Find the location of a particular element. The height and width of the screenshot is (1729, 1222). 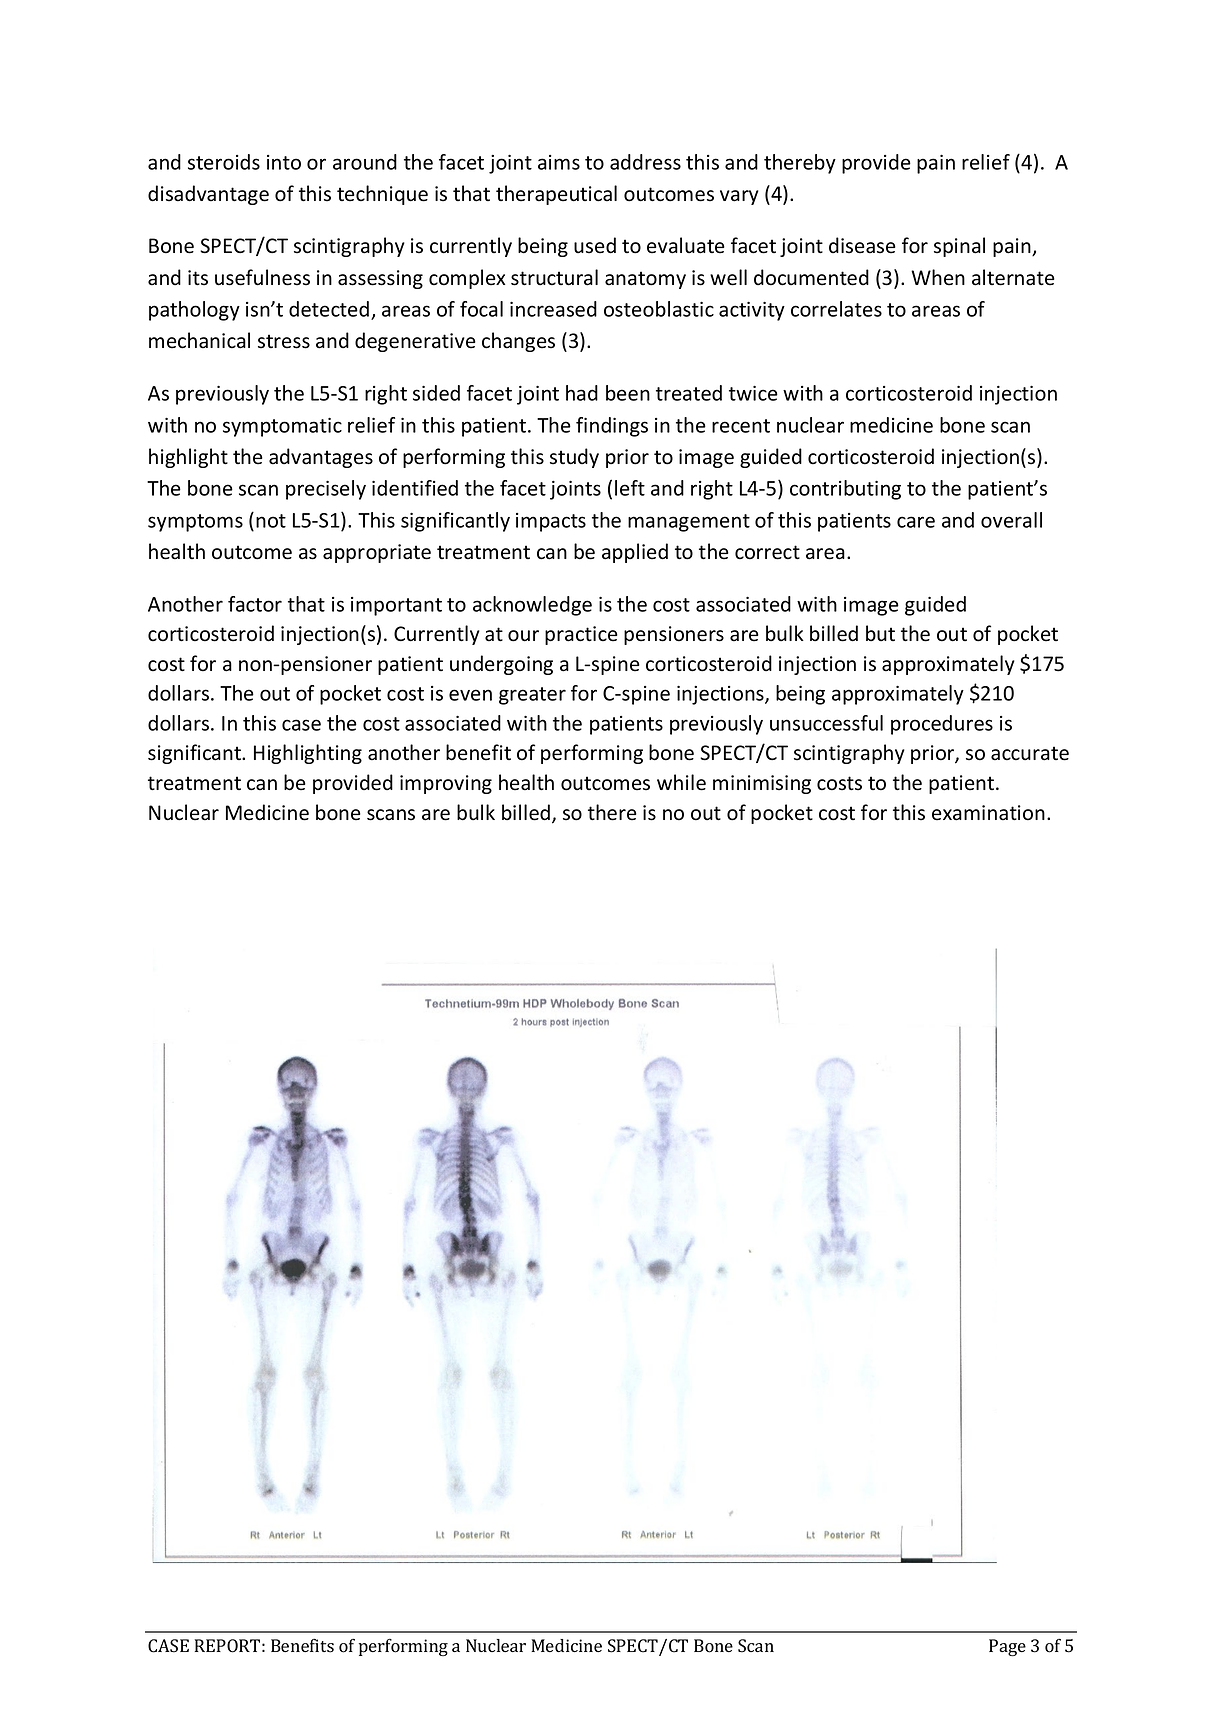

factor is located at coordinates (255, 604).
